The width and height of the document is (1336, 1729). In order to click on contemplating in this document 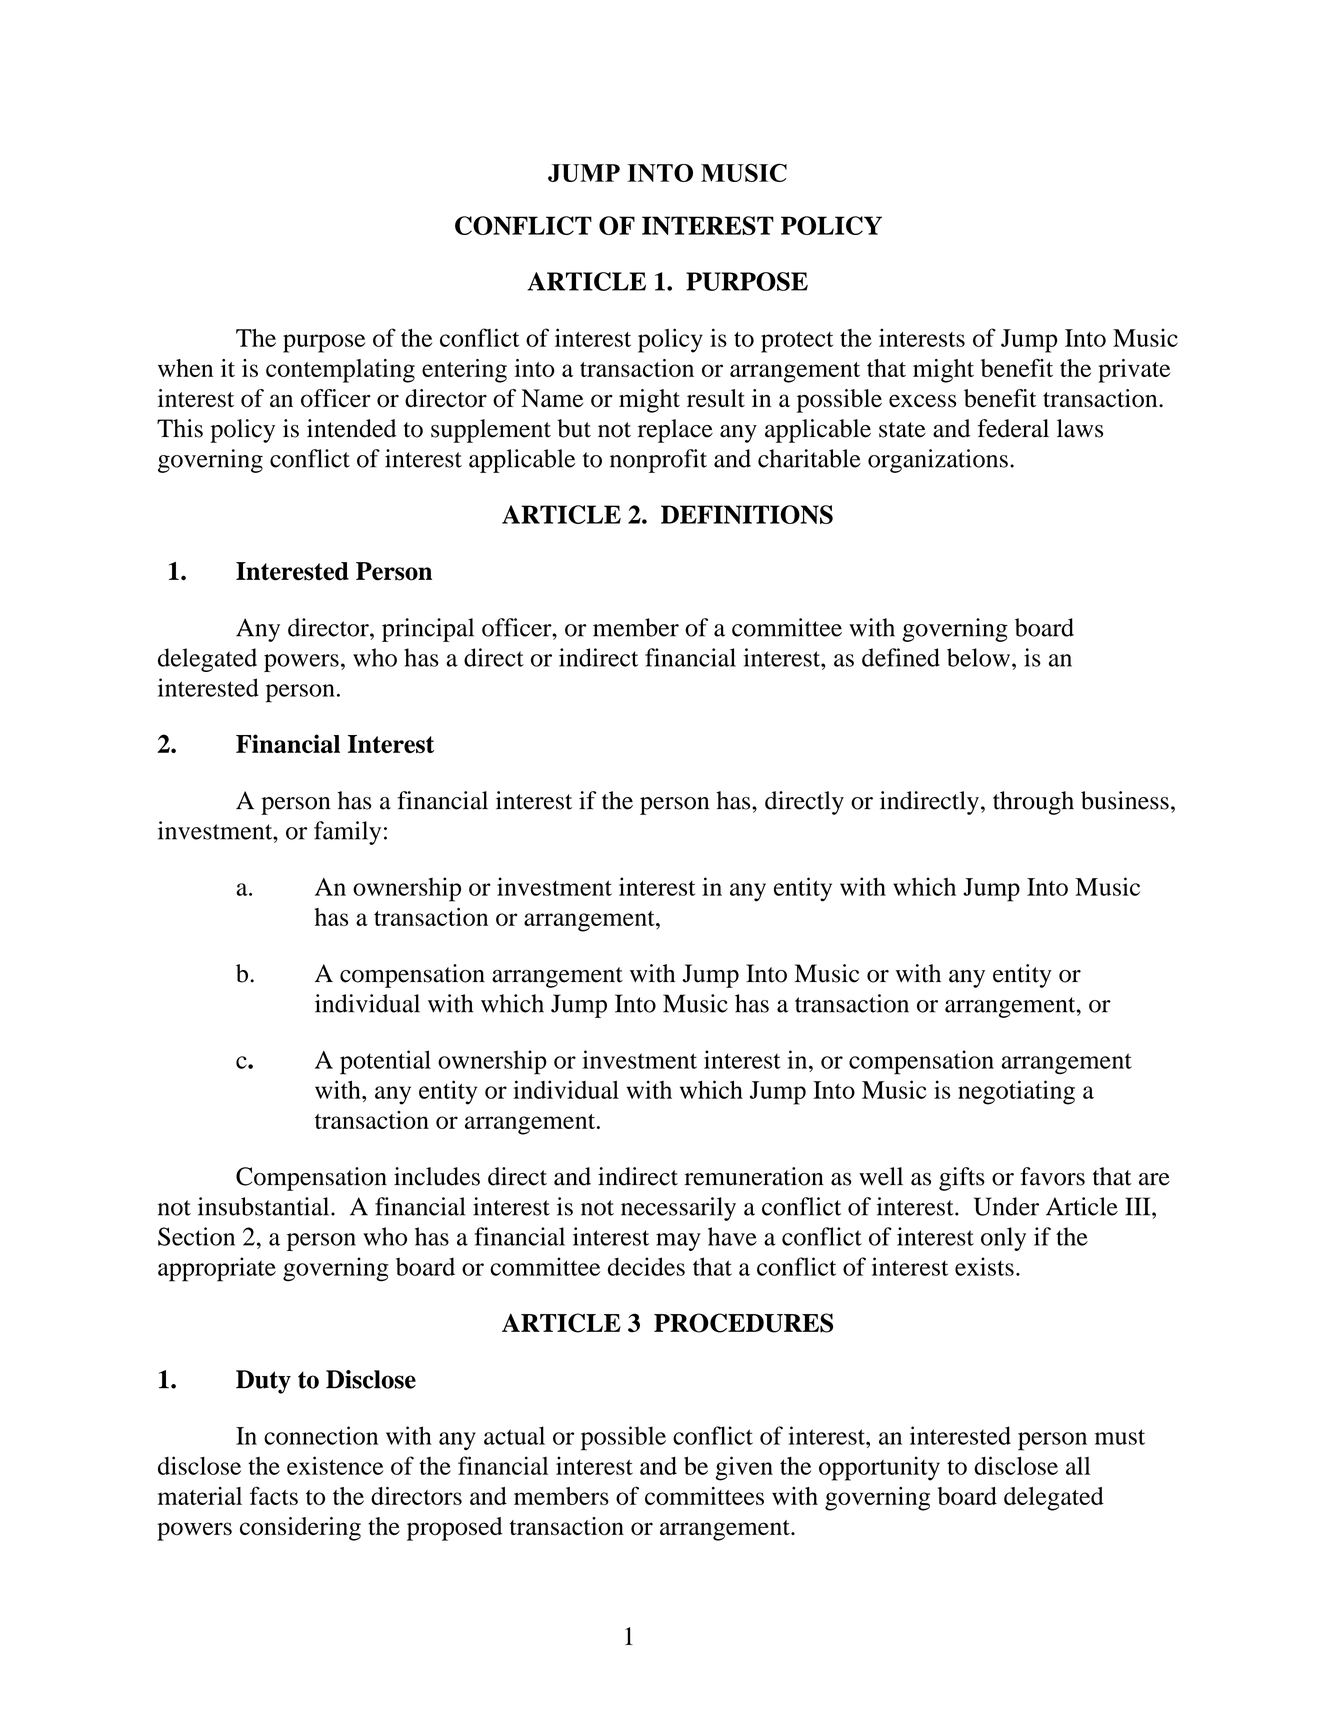, I will do `click(340, 371)`.
